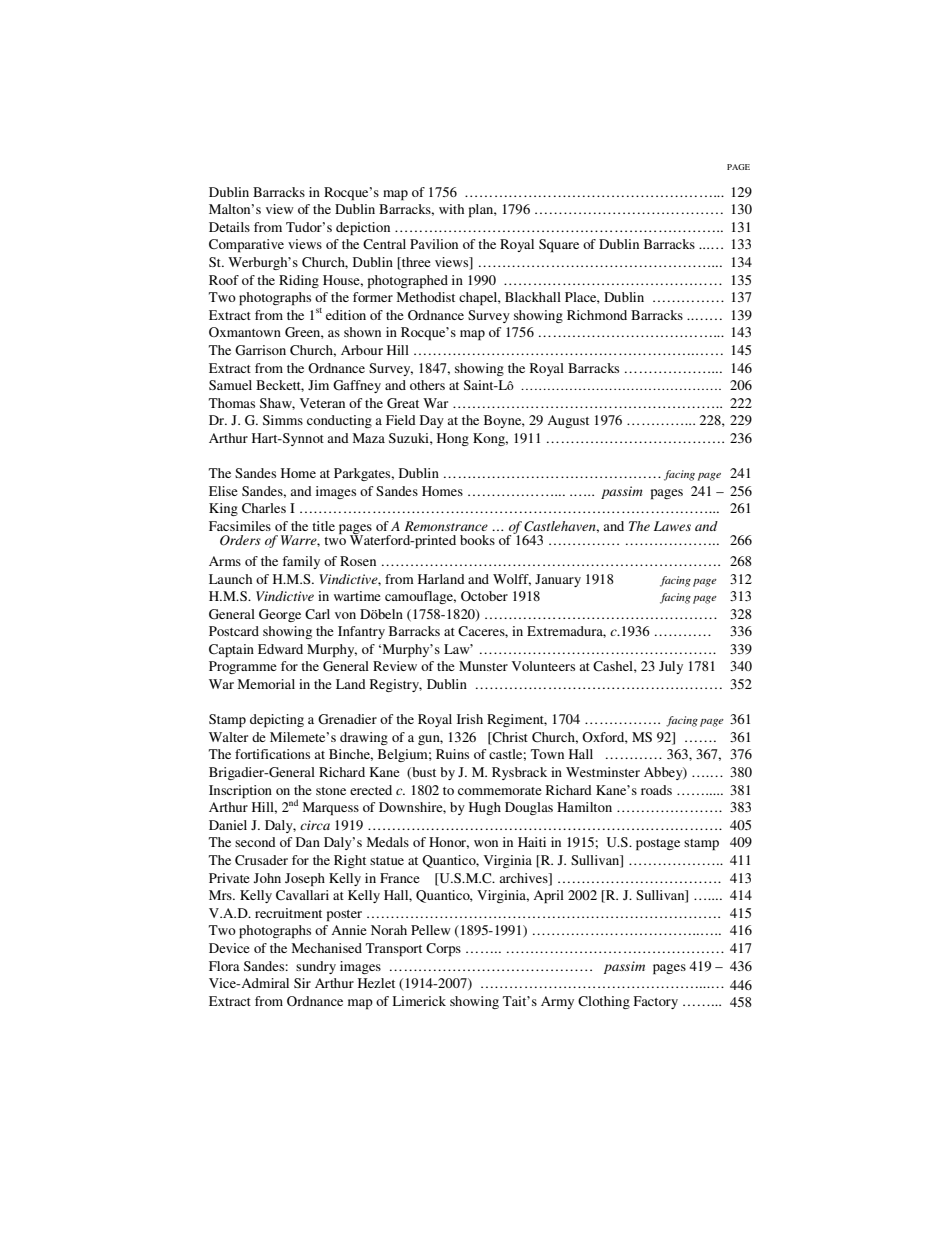  What do you see at coordinates (603, 772) in the screenshot?
I see `Westminster` at bounding box center [603, 772].
